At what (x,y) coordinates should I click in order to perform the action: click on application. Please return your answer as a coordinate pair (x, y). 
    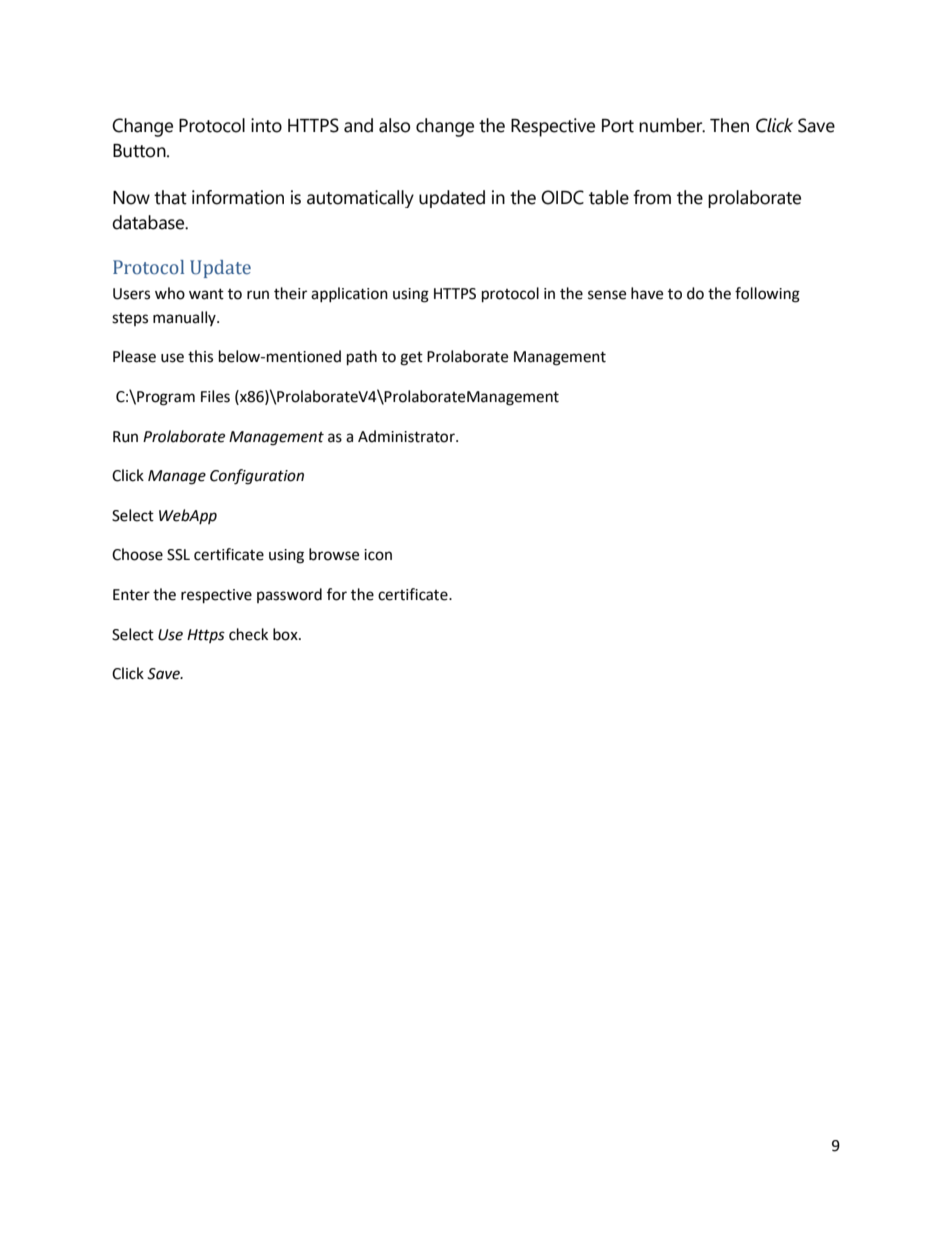
    Looking at the image, I should click on (349, 294).
